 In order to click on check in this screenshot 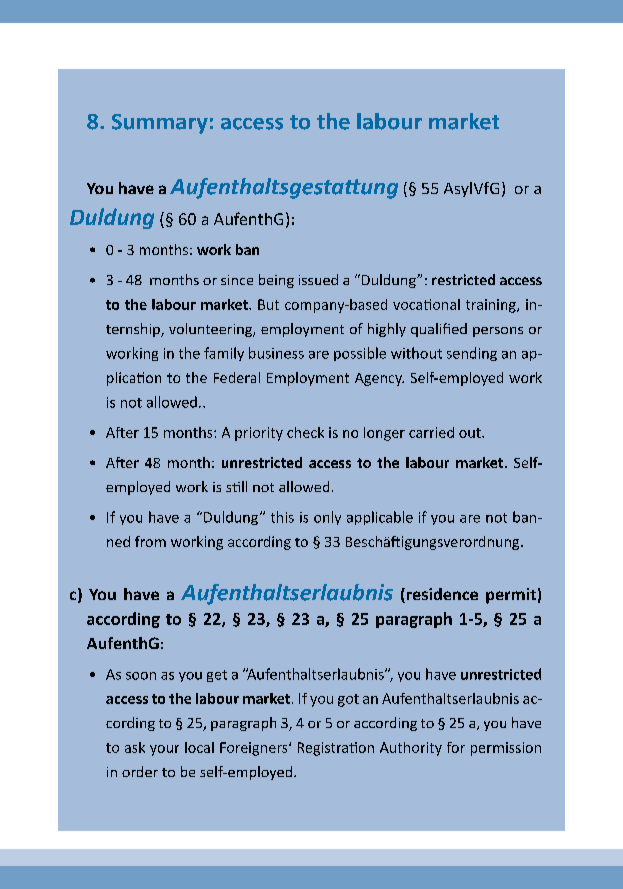, I will do `click(305, 432)`.
